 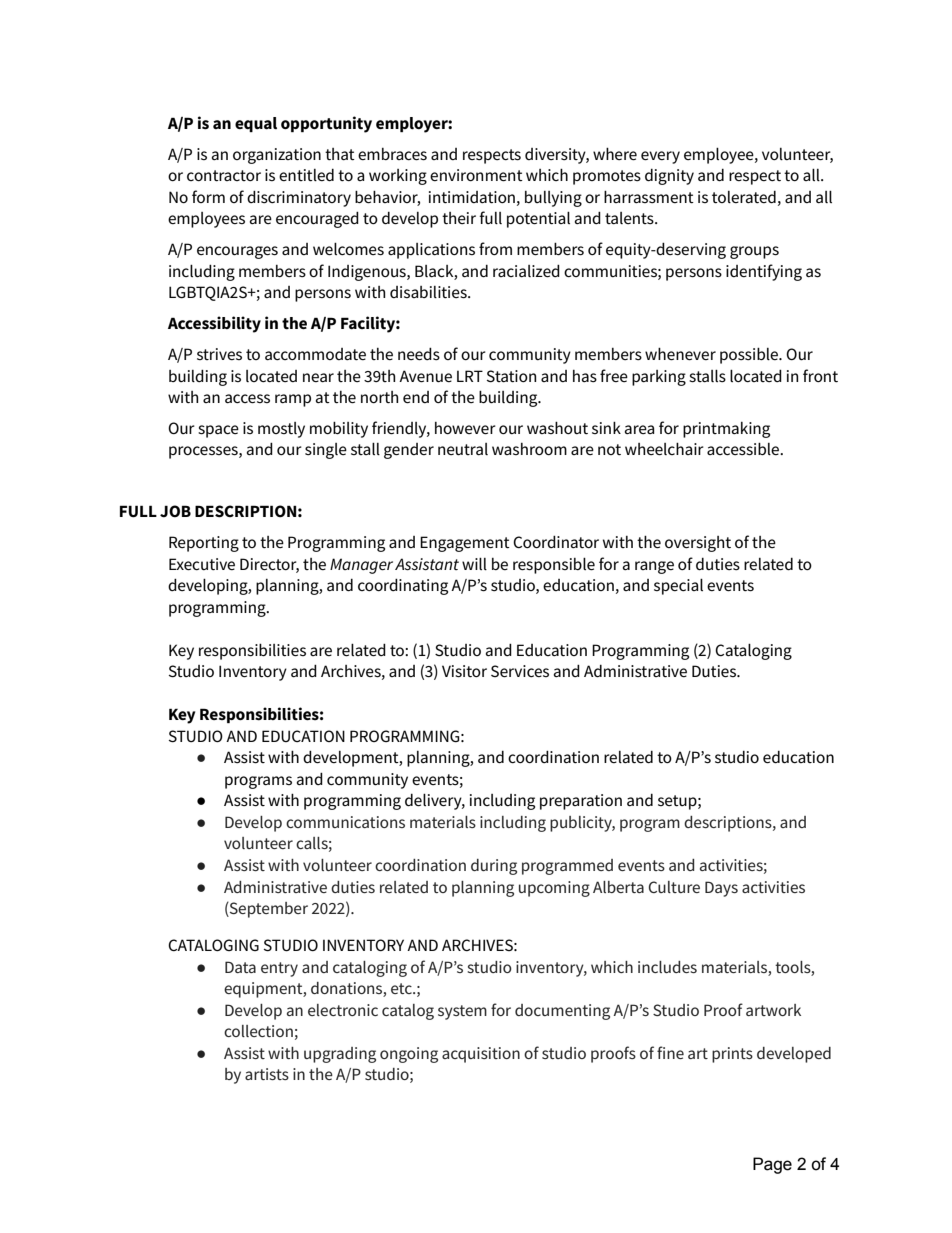 I want to click on organization, so click(x=277, y=156).
